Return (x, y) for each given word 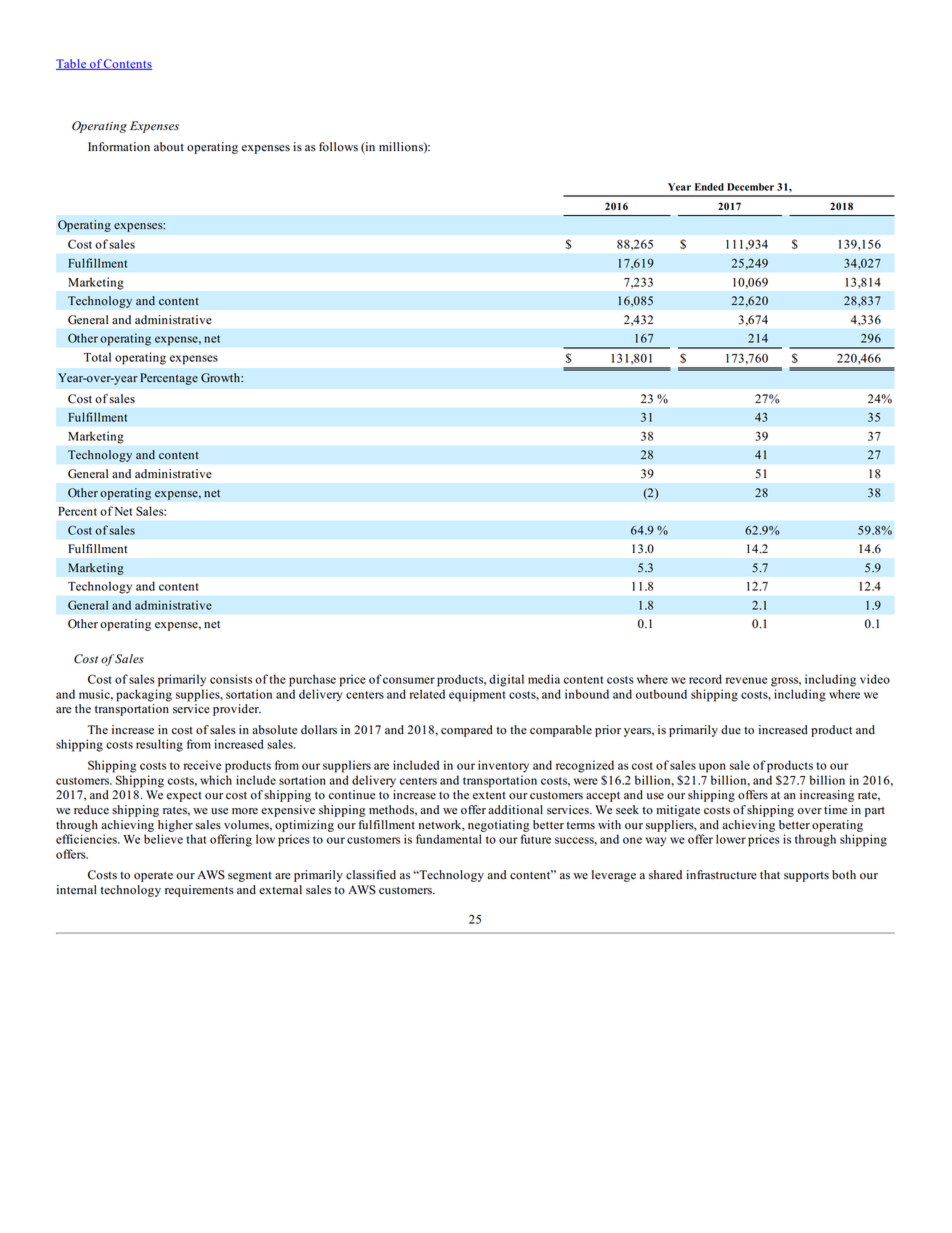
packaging (144, 695)
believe (163, 839)
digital (506, 680)
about (169, 147)
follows (338, 147)
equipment (477, 695)
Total (97, 357)
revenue (746, 680)
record (705, 679)
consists (231, 679)
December (750, 187)
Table (72, 64)
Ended (709, 187)
